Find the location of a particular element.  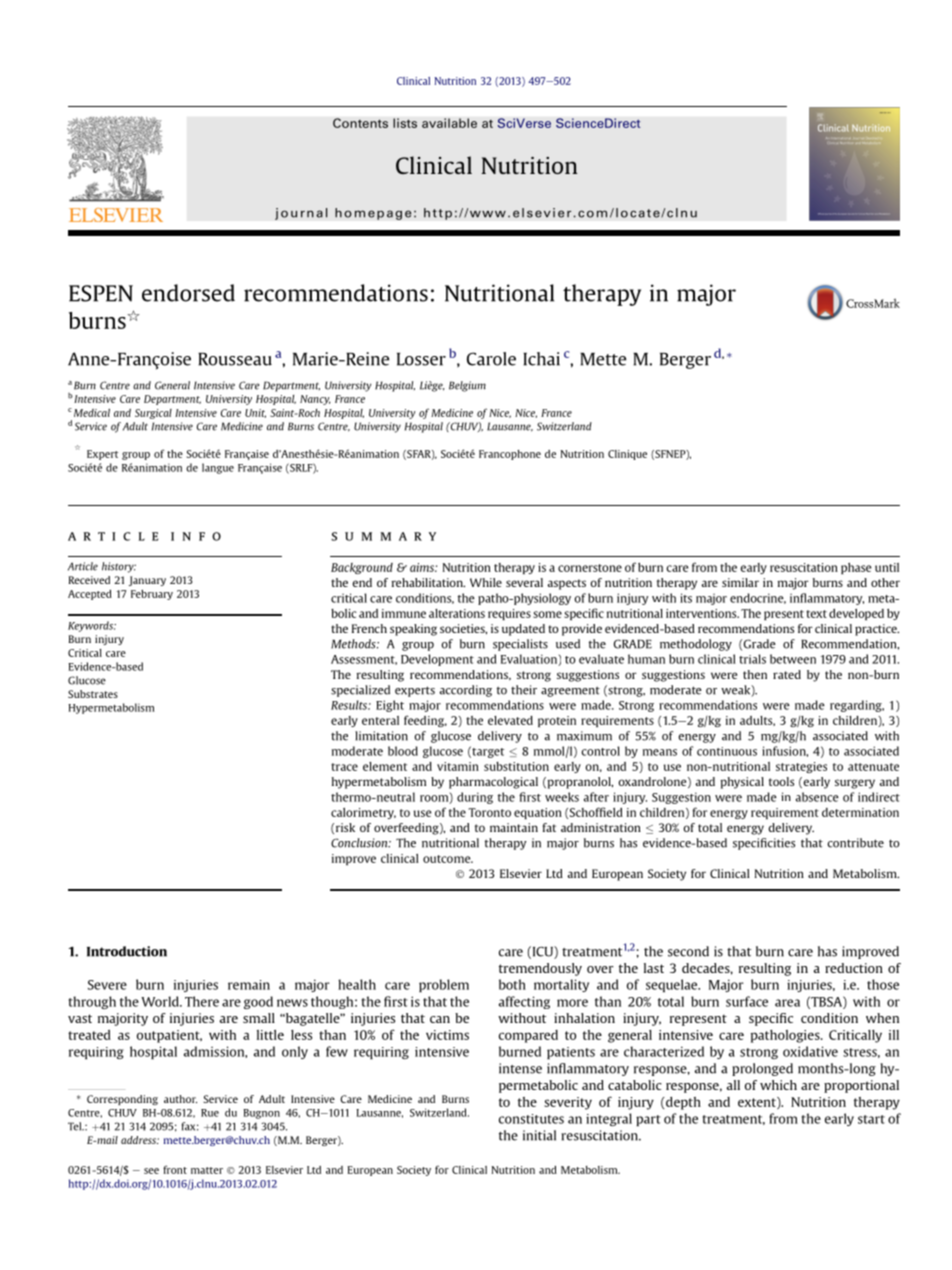

address is located at coordinates (140, 1140).
